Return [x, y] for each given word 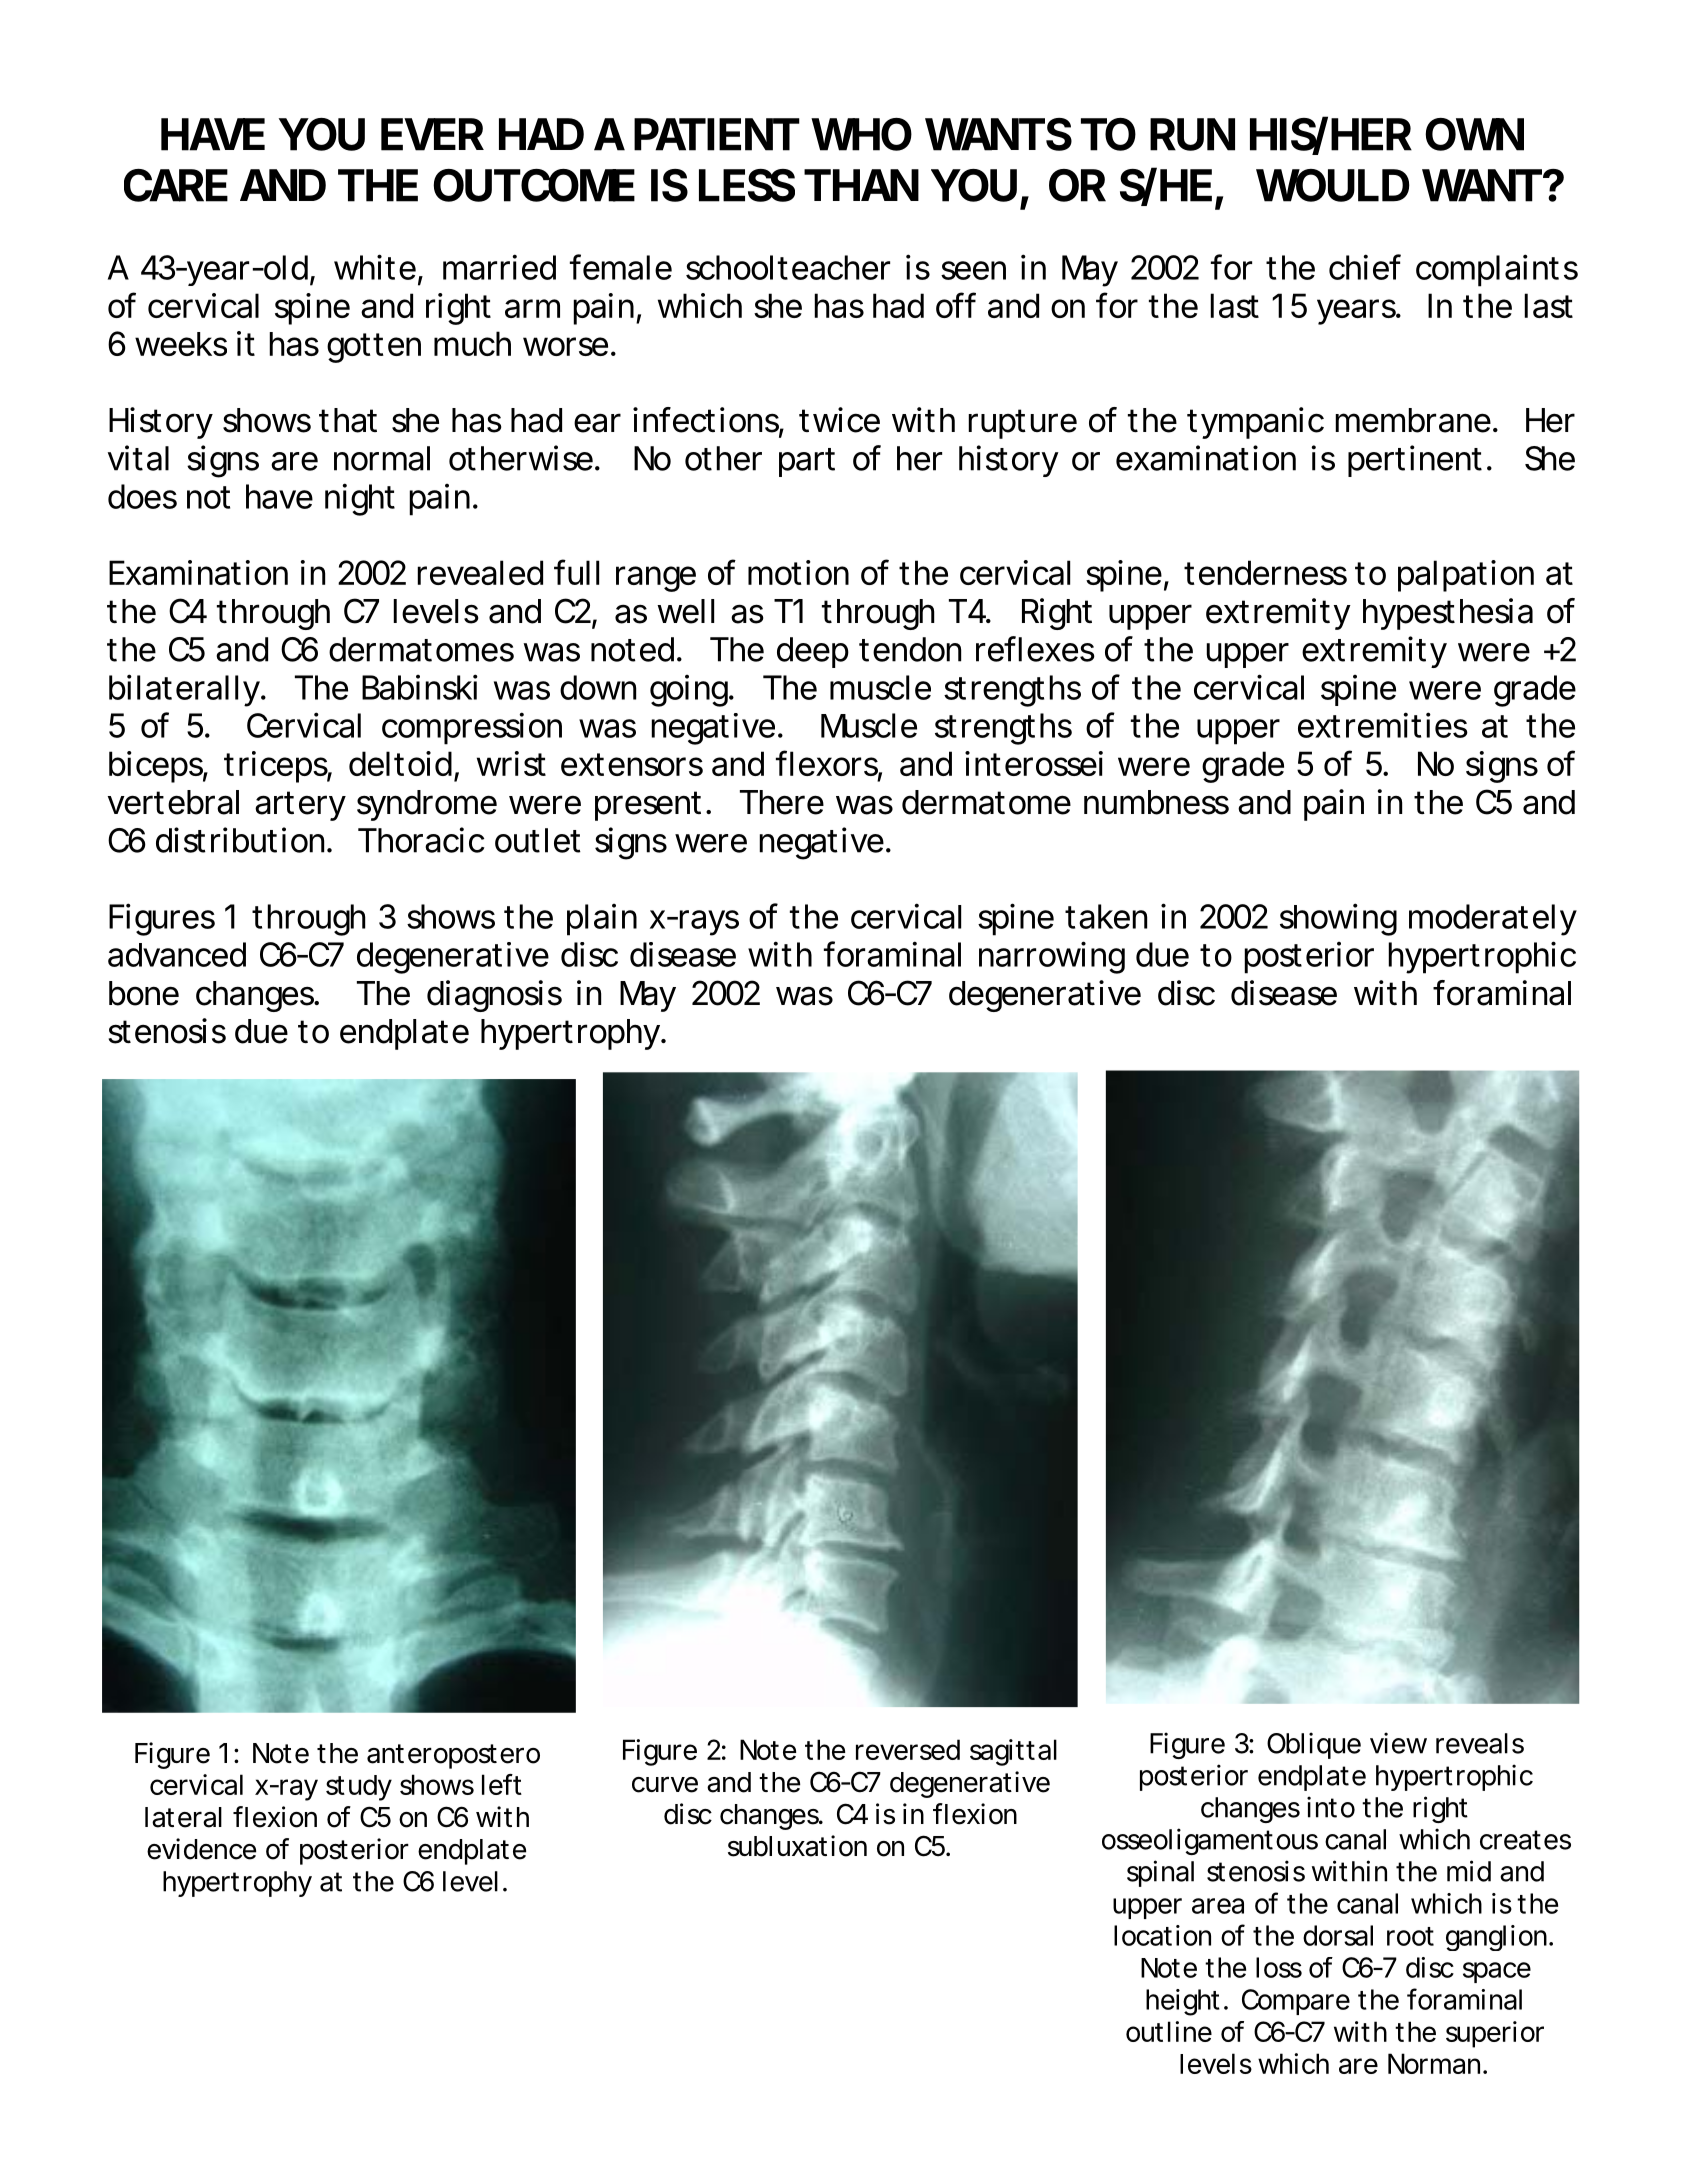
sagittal [1013, 1752]
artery [300, 806]
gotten [374, 348]
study [359, 1788]
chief [1365, 267]
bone [144, 993]
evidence [201, 1849]
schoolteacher [788, 267]
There [782, 802]
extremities [1383, 725]
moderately [1493, 920]
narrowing [1052, 957]
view [1398, 1743]
